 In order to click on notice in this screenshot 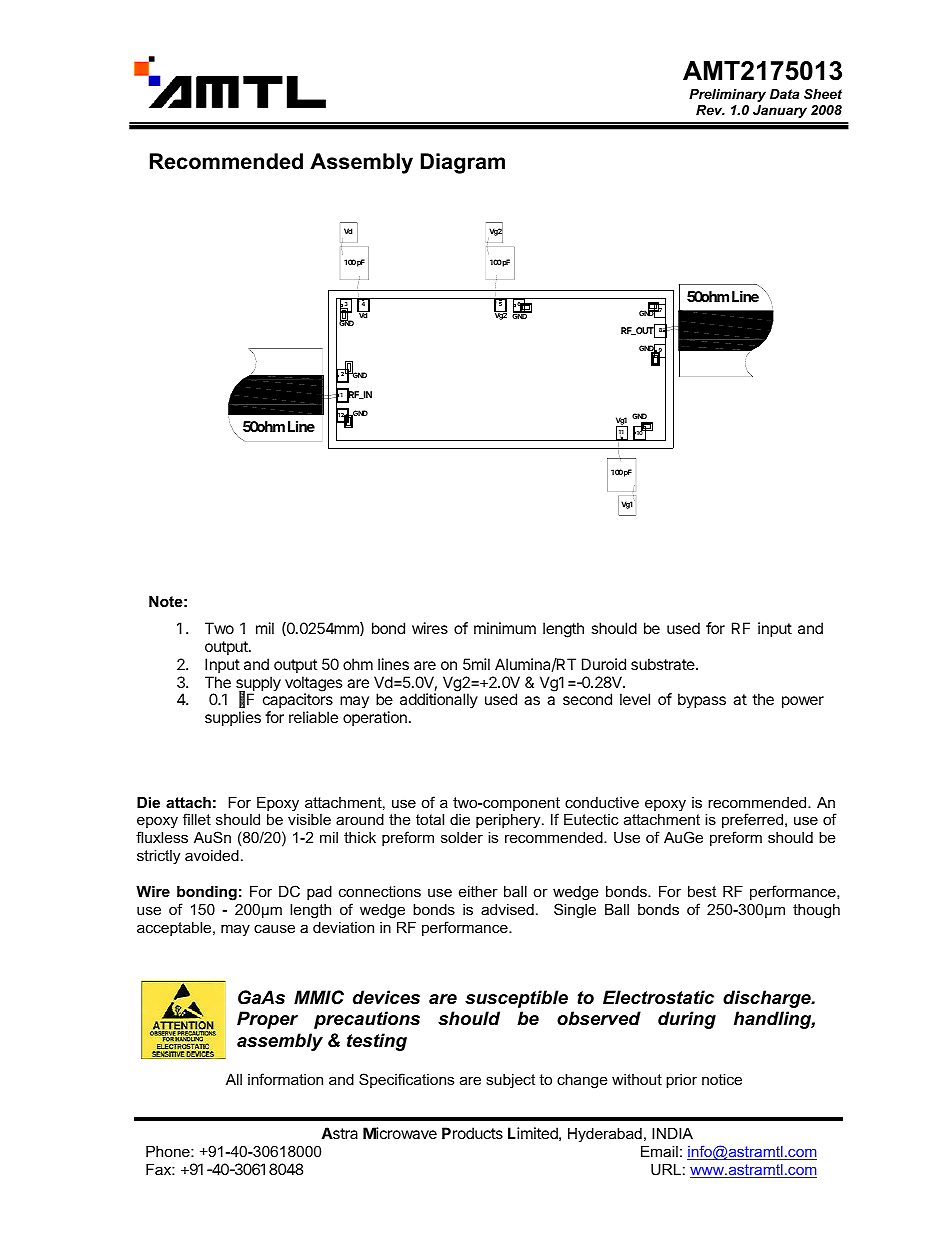, I will do `click(722, 1079)`.
